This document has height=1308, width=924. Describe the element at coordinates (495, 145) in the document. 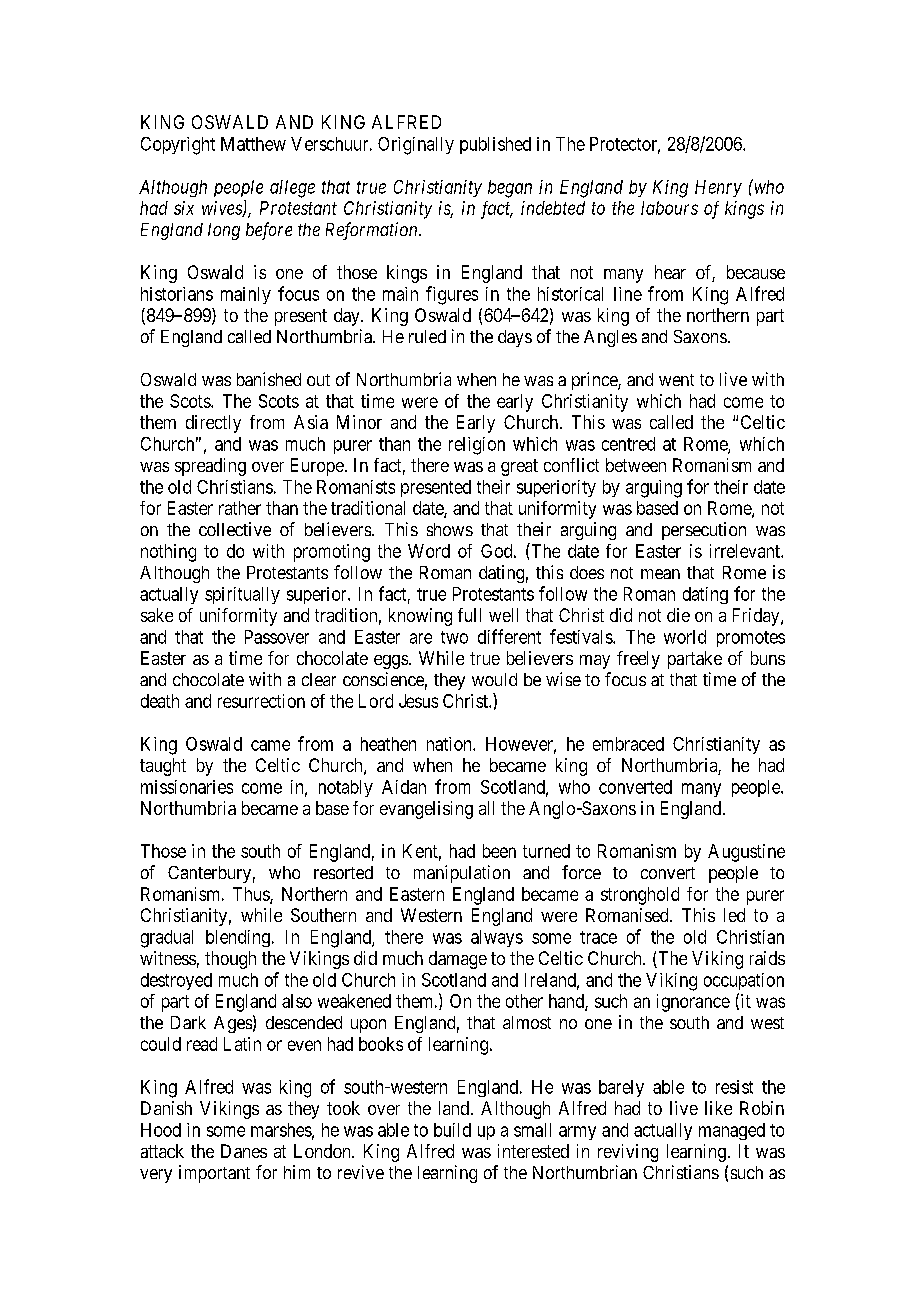

I see `published` at that location.
